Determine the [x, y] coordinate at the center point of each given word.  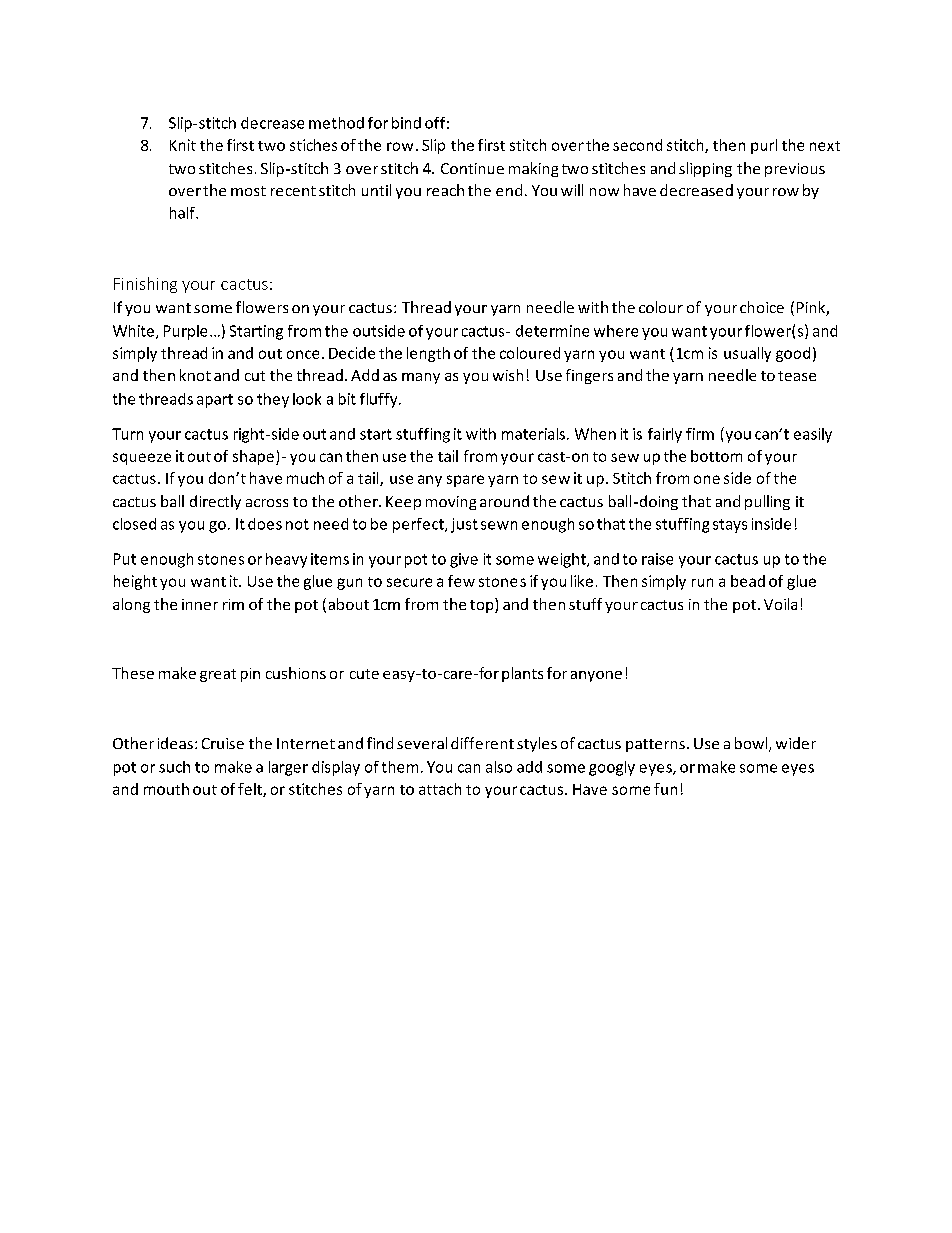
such [174, 767]
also [499, 767]
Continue [472, 168]
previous [795, 170]
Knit [183, 145]
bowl [752, 744]
